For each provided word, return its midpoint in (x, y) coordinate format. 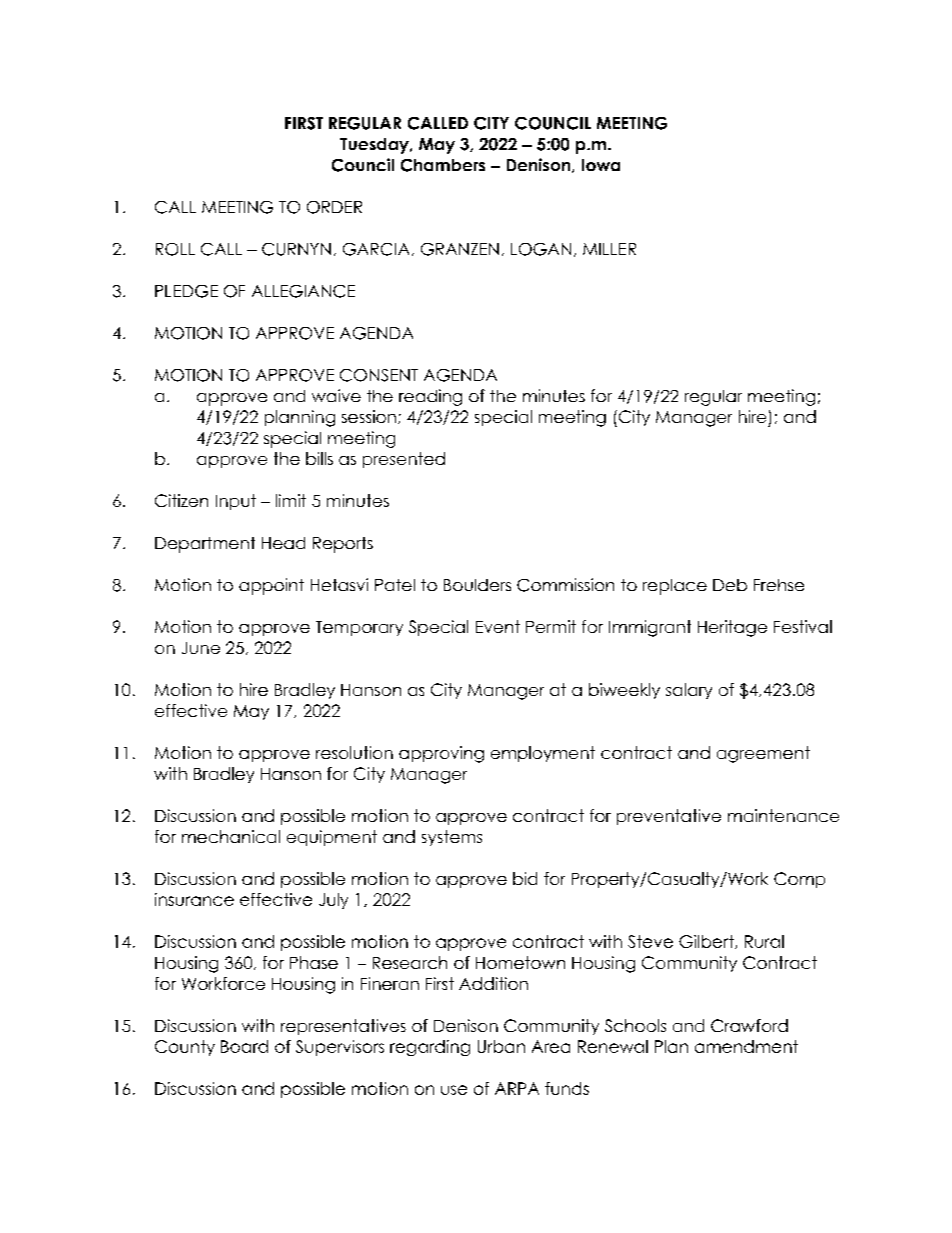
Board (244, 1046)
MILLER (609, 249)
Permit (551, 626)
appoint (271, 586)
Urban (501, 1046)
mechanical (231, 836)
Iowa (601, 165)
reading (430, 397)
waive (336, 395)
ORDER (334, 207)
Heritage (732, 628)
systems (452, 838)
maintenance (783, 815)
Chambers (443, 165)
